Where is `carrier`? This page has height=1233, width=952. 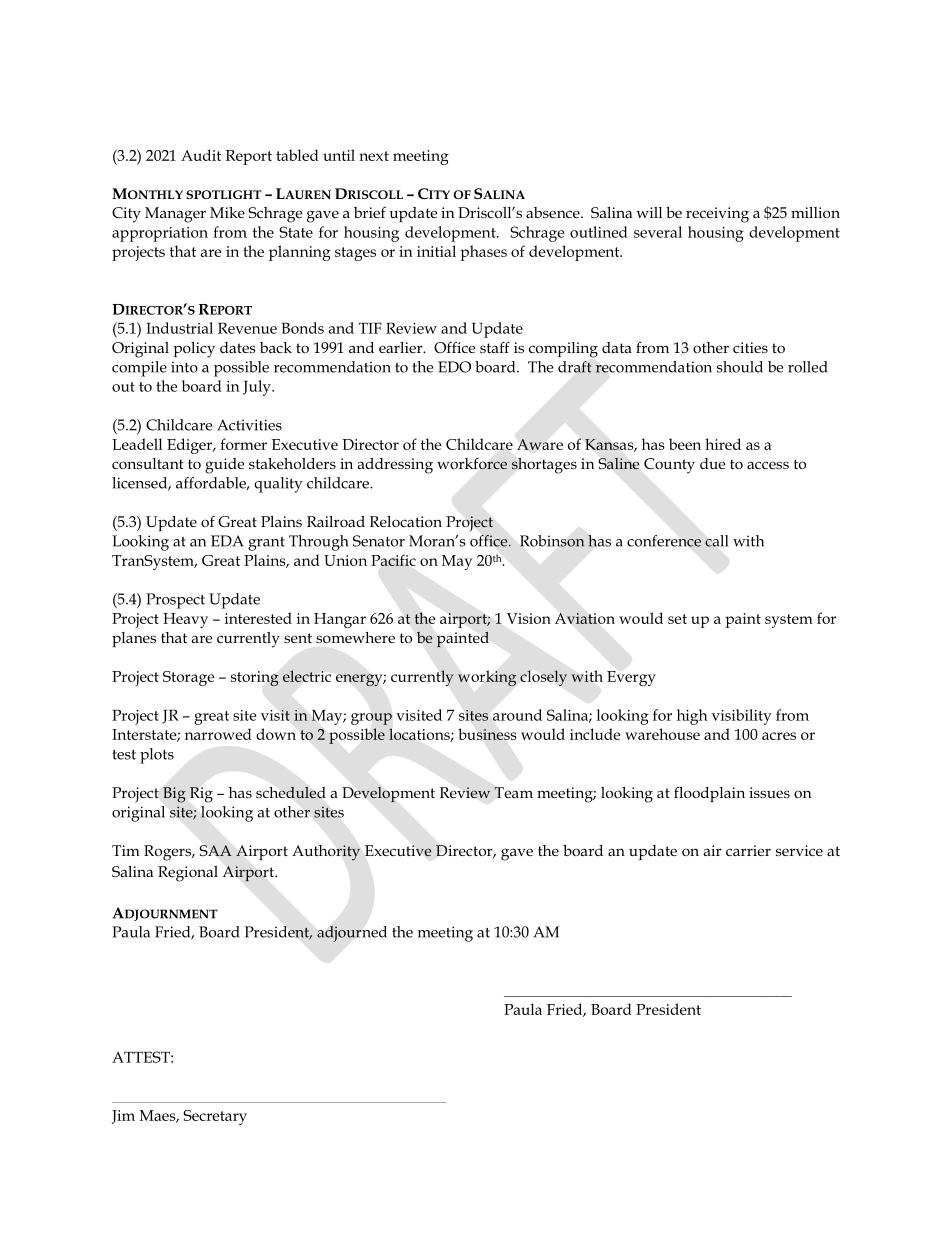
carrier is located at coordinates (748, 850).
